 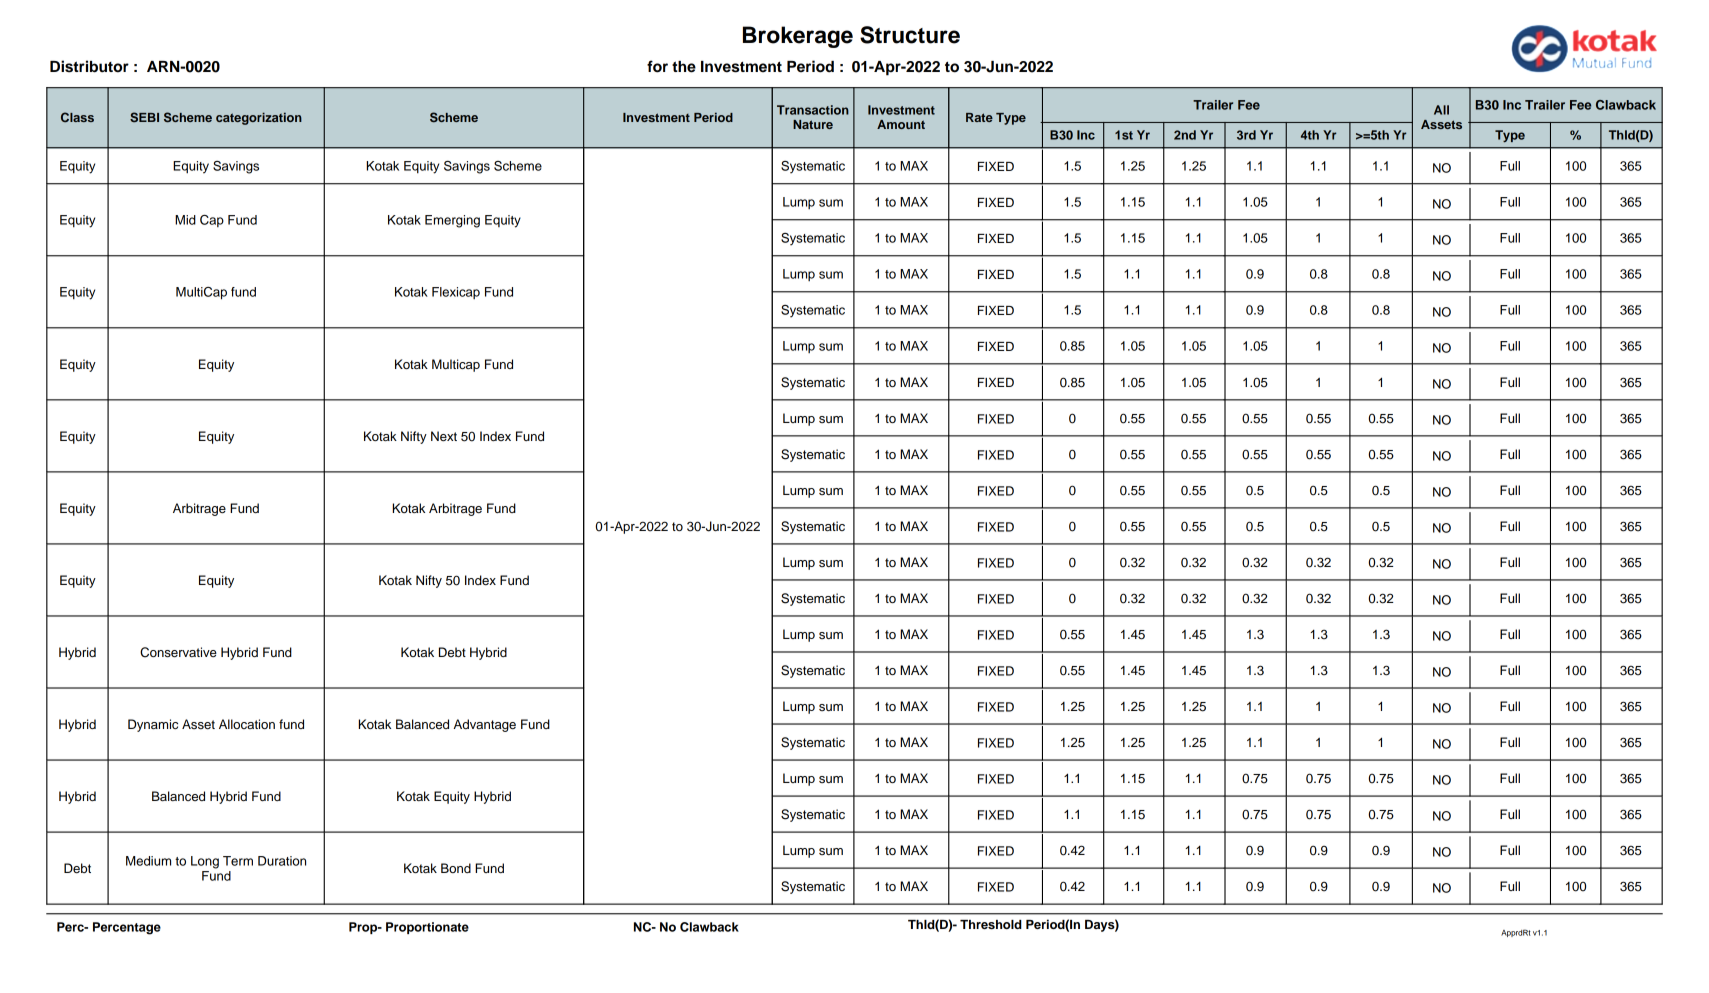 What do you see at coordinates (452, 221) in the page?
I see `Emerging` at bounding box center [452, 221].
